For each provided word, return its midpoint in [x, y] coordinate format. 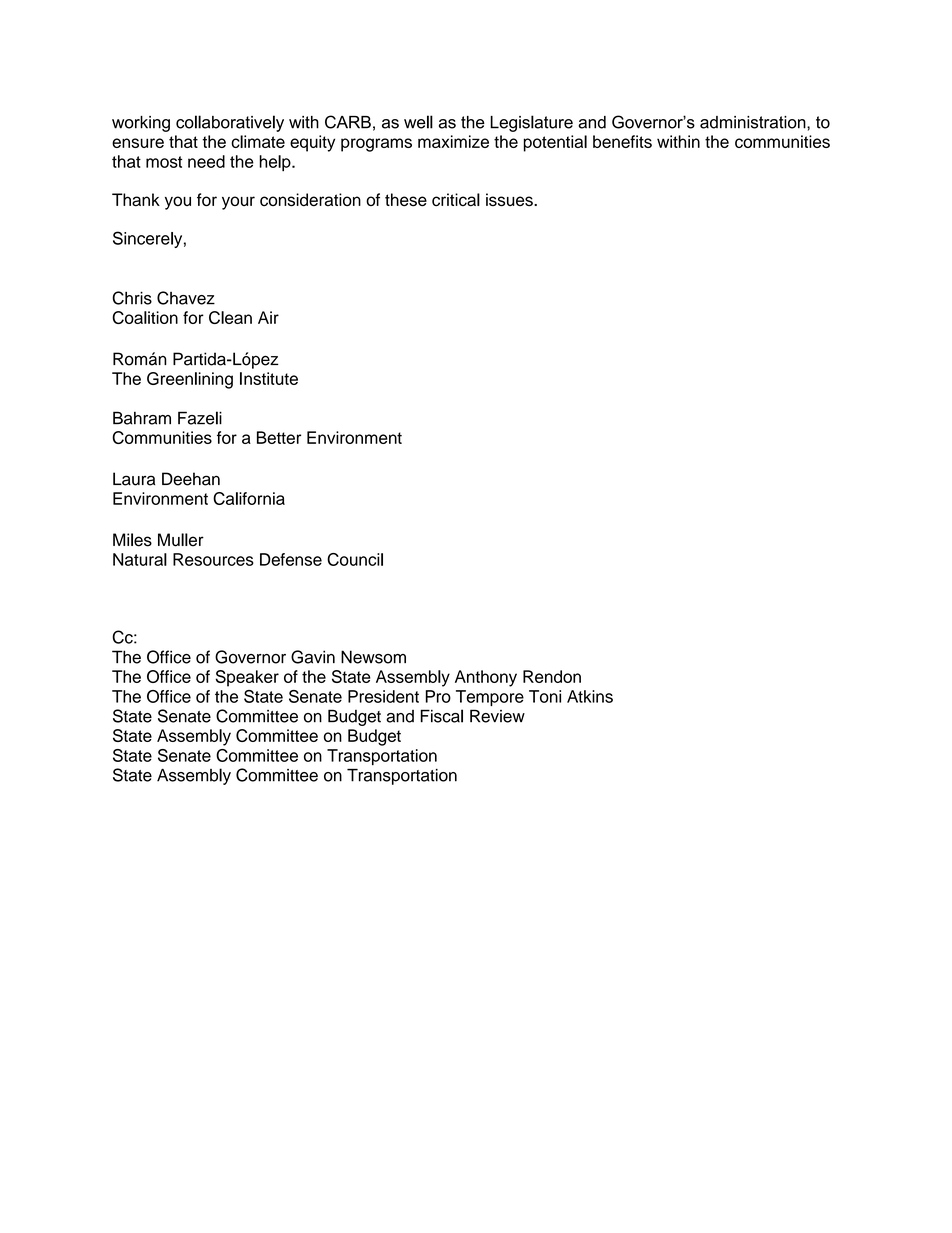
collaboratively [230, 123]
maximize [453, 141]
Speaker [247, 678]
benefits [622, 141]
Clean [230, 317]
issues [510, 200]
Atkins [590, 696]
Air [268, 317]
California [249, 498]
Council [355, 559]
